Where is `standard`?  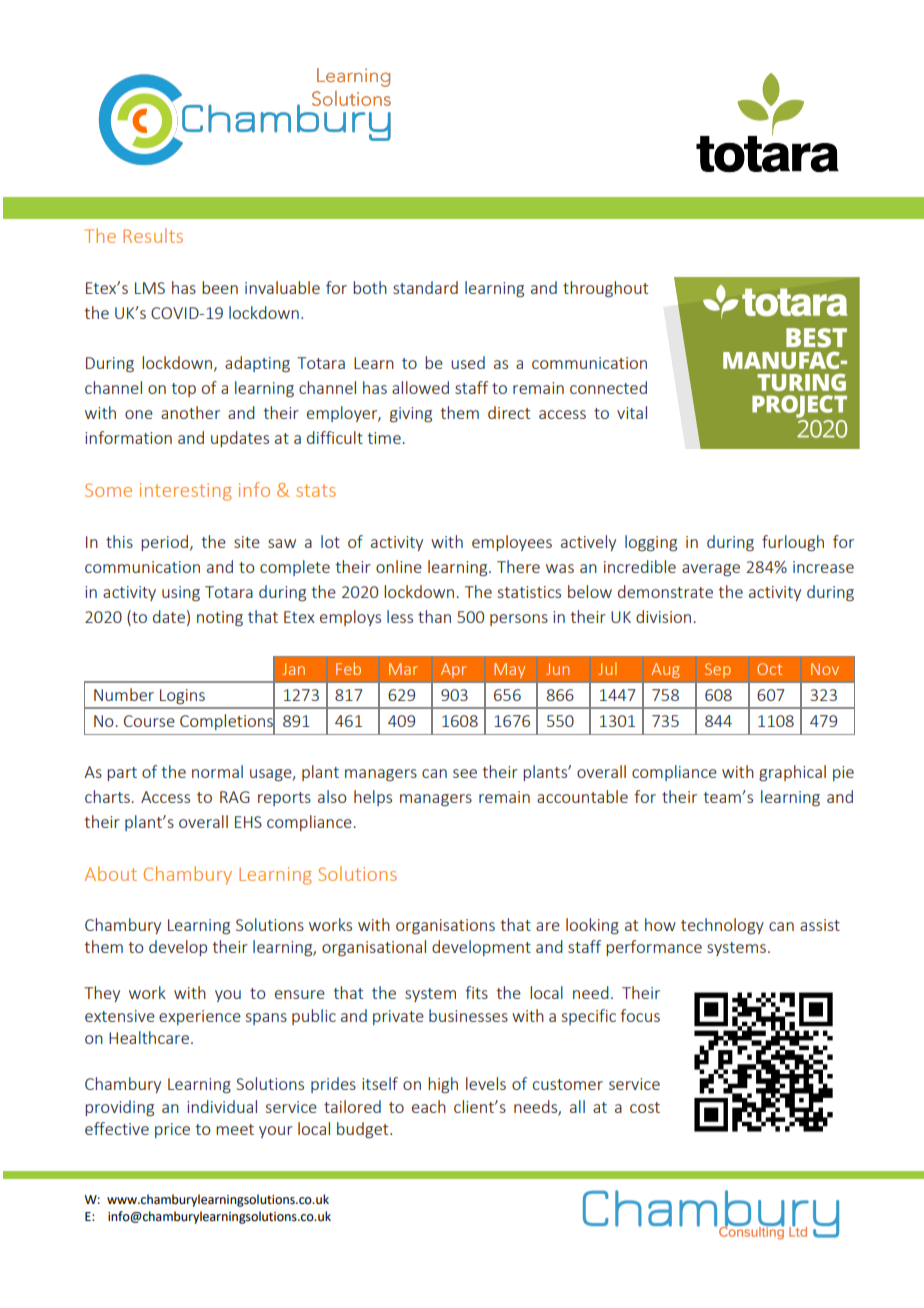 standard is located at coordinates (425, 287).
